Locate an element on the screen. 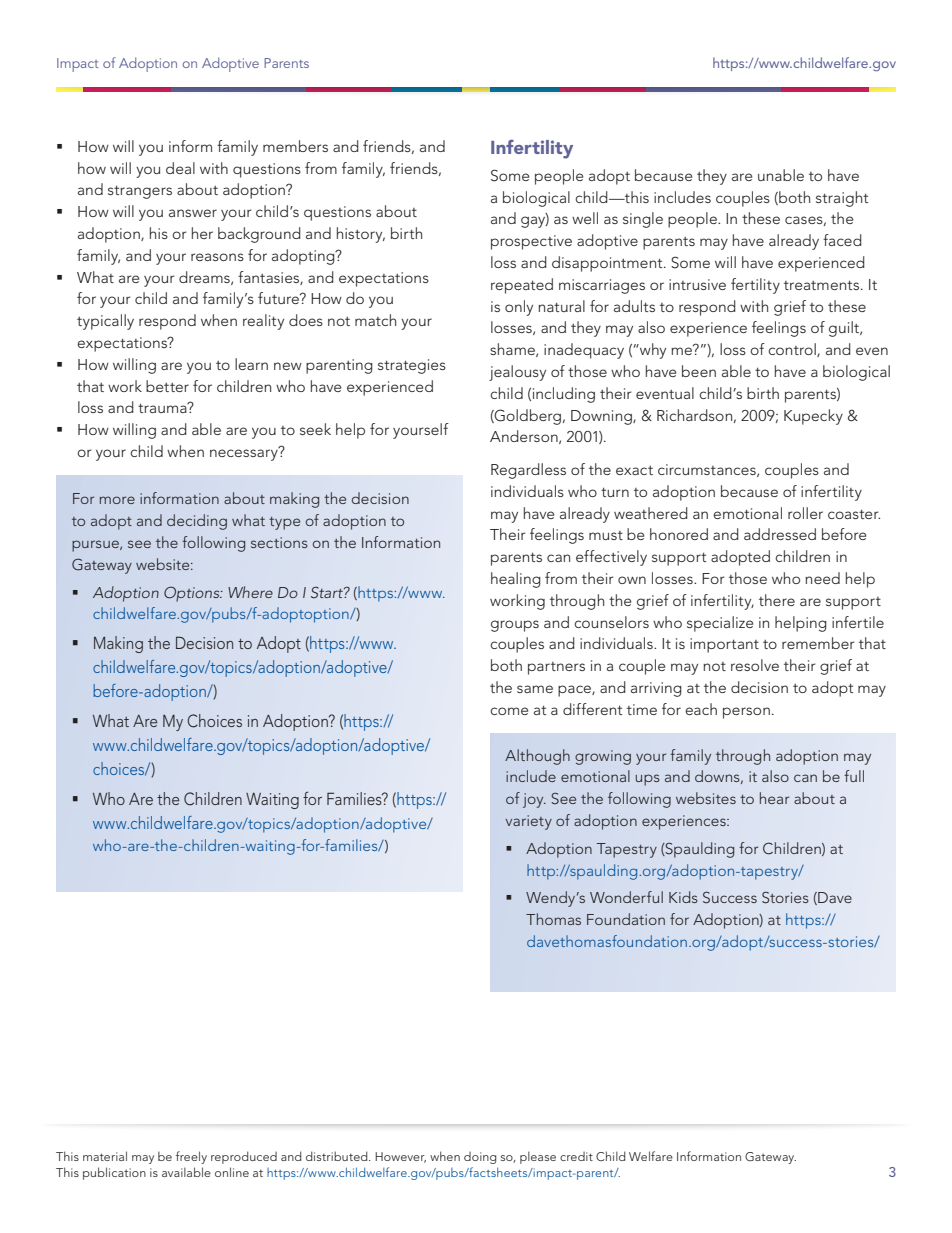 Image resolution: width=952 pixels, height=1233 pixels. groups is located at coordinates (515, 626).
